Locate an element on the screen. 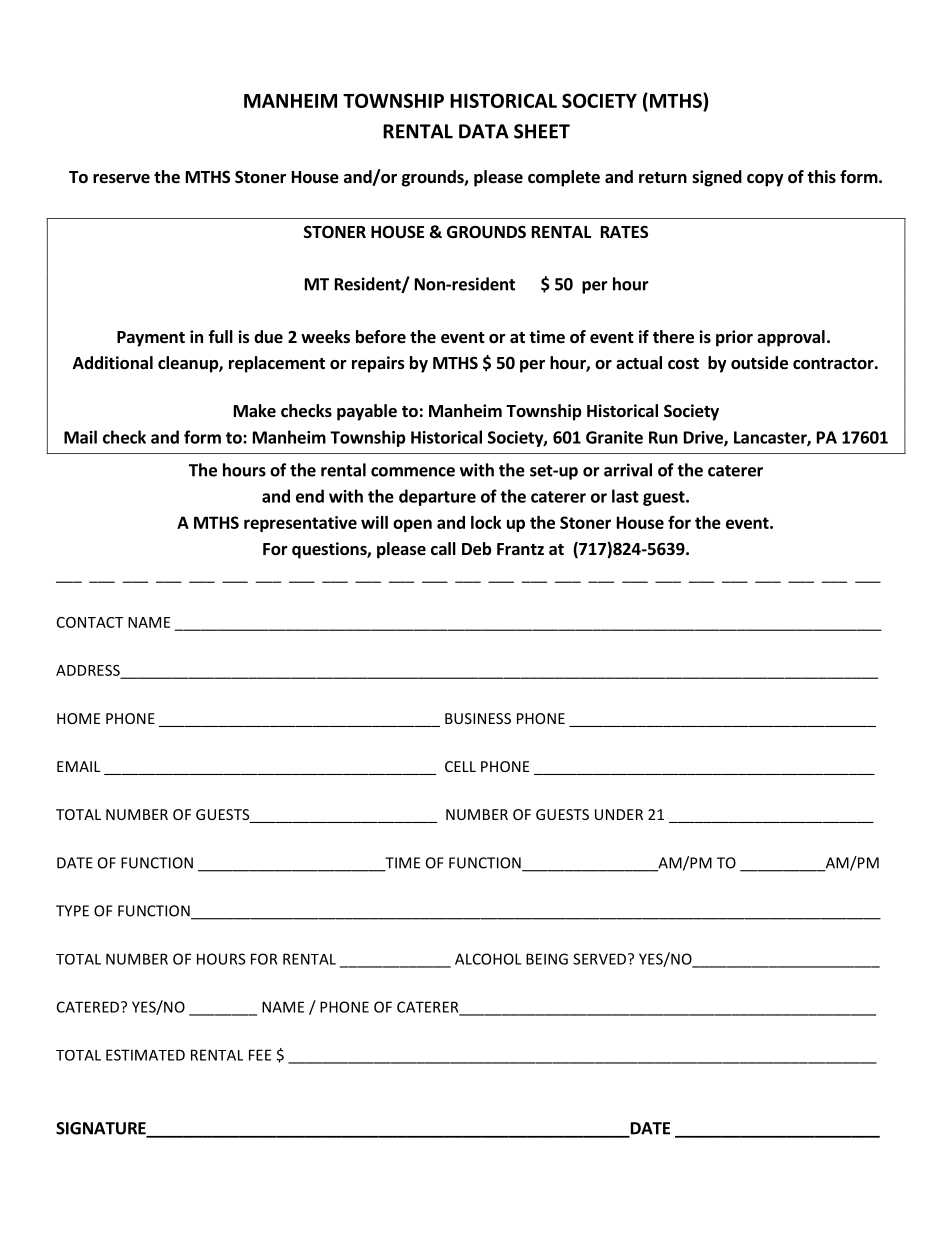 The height and width of the screenshot is (1233, 952). signed is located at coordinates (717, 178).
